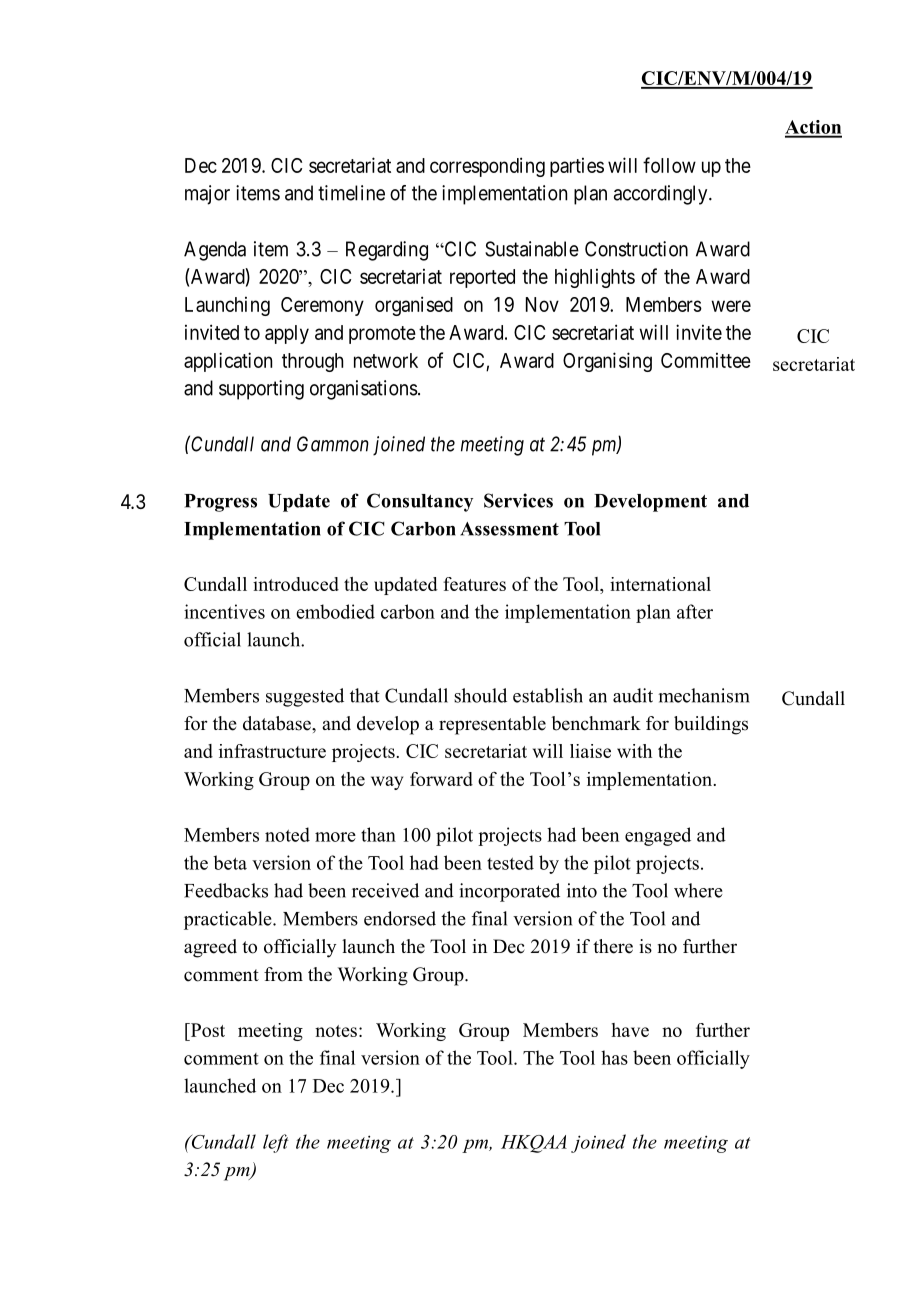  Describe the element at coordinates (275, 1143) in the screenshot. I see `left` at that location.
